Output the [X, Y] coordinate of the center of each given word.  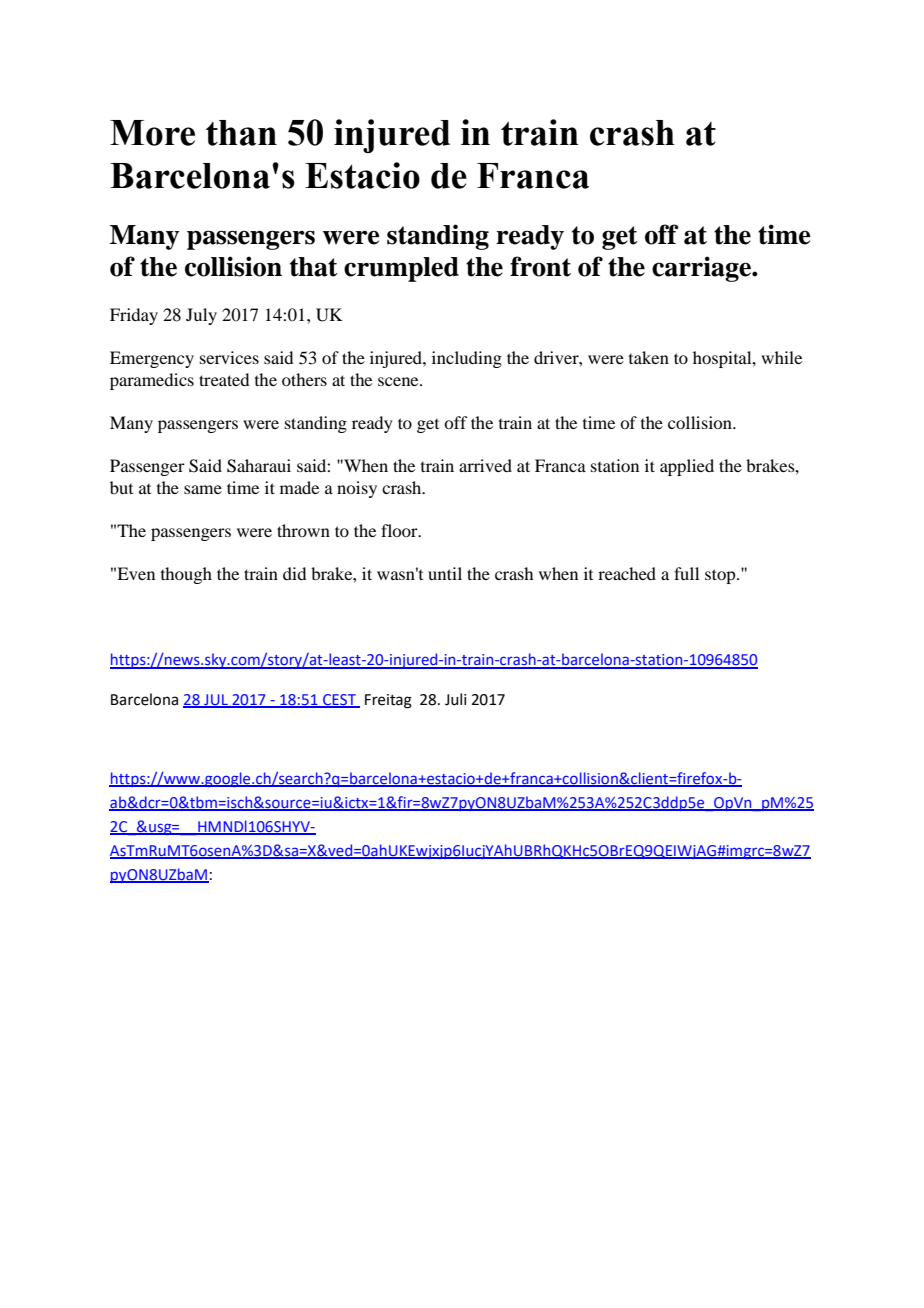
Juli [455, 699]
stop [721, 576]
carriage [702, 269]
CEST [339, 700]
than [241, 133]
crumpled [401, 269]
